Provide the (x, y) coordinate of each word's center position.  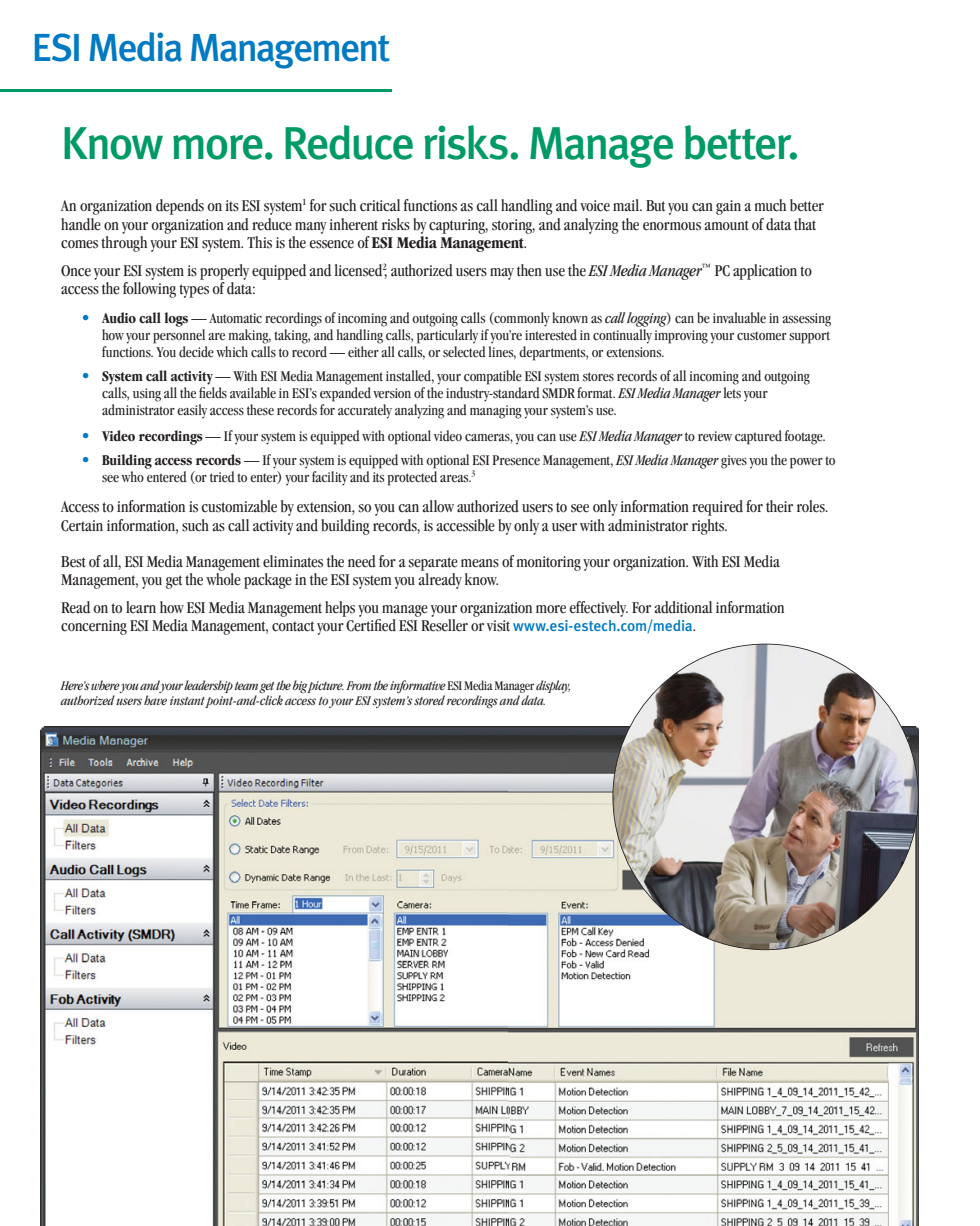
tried (222, 476)
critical (380, 205)
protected (412, 477)
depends (180, 207)
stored (429, 700)
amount (726, 225)
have (155, 700)
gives (734, 462)
